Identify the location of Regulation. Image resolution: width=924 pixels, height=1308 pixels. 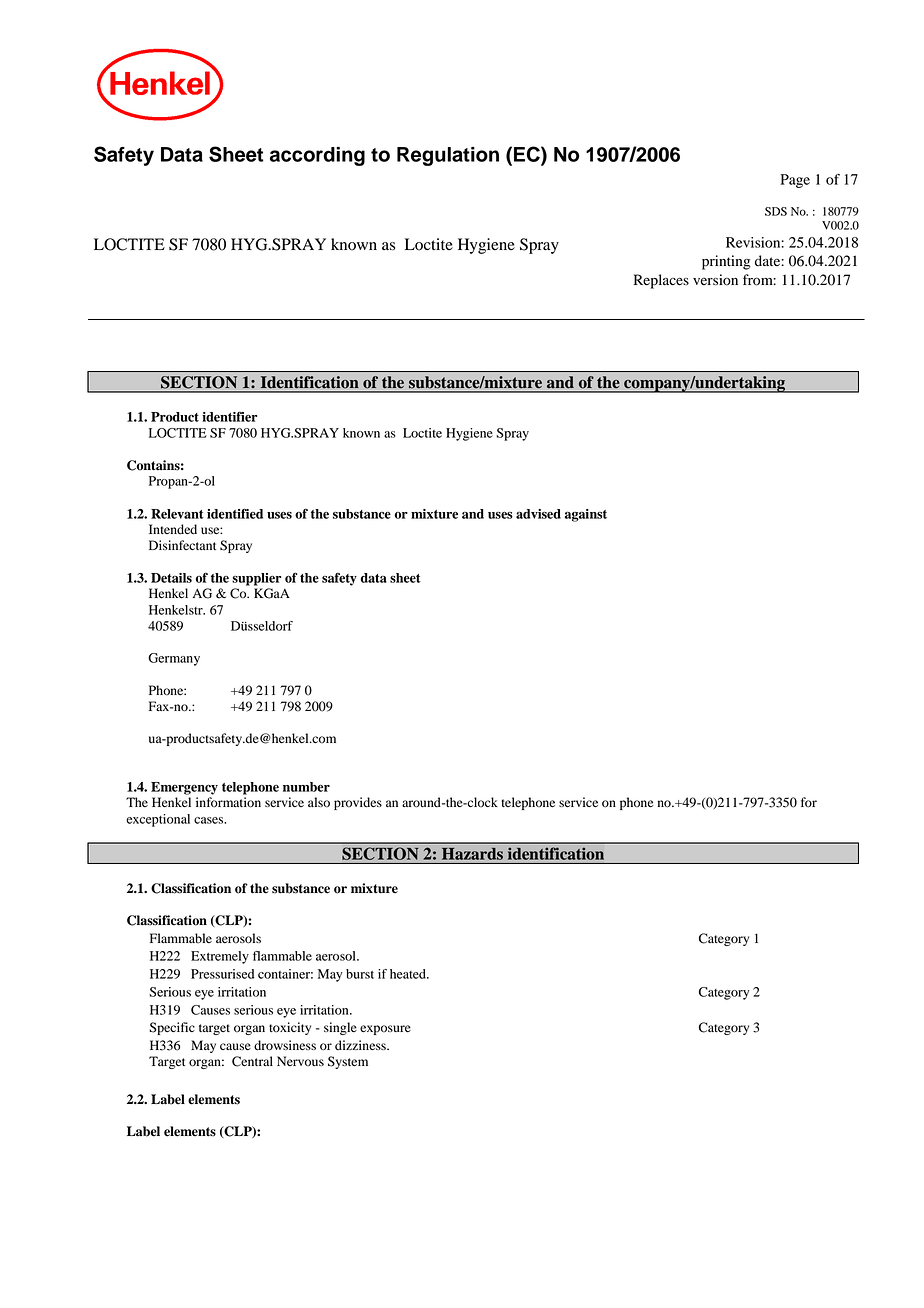
(448, 156).
